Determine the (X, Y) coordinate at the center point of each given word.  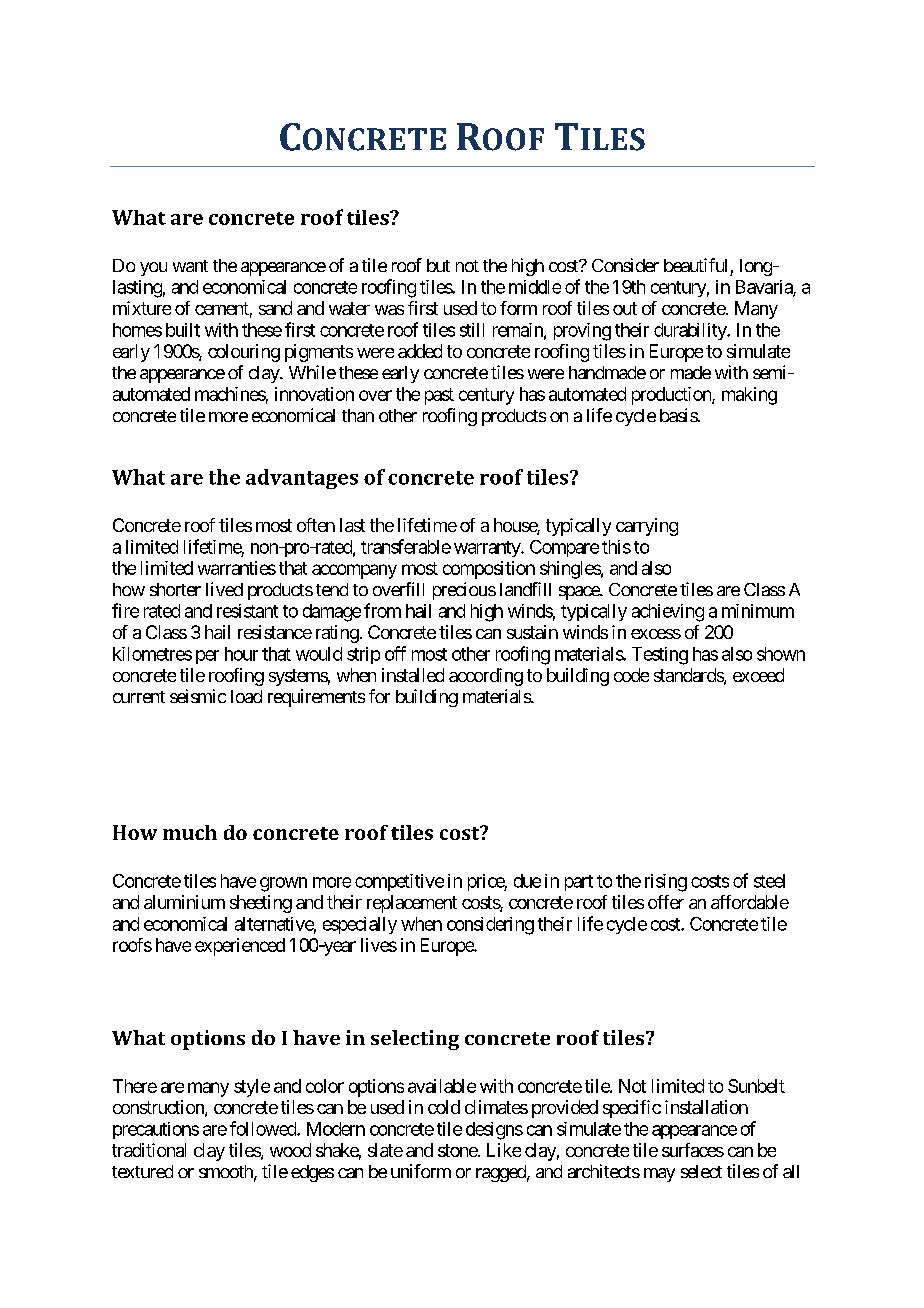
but (438, 265)
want (190, 266)
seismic (198, 696)
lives (379, 945)
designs (494, 1131)
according (486, 677)
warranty (488, 549)
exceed (758, 675)
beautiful (695, 265)
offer (666, 902)
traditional (149, 1150)
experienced (240, 947)
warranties (237, 568)
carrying (647, 527)
